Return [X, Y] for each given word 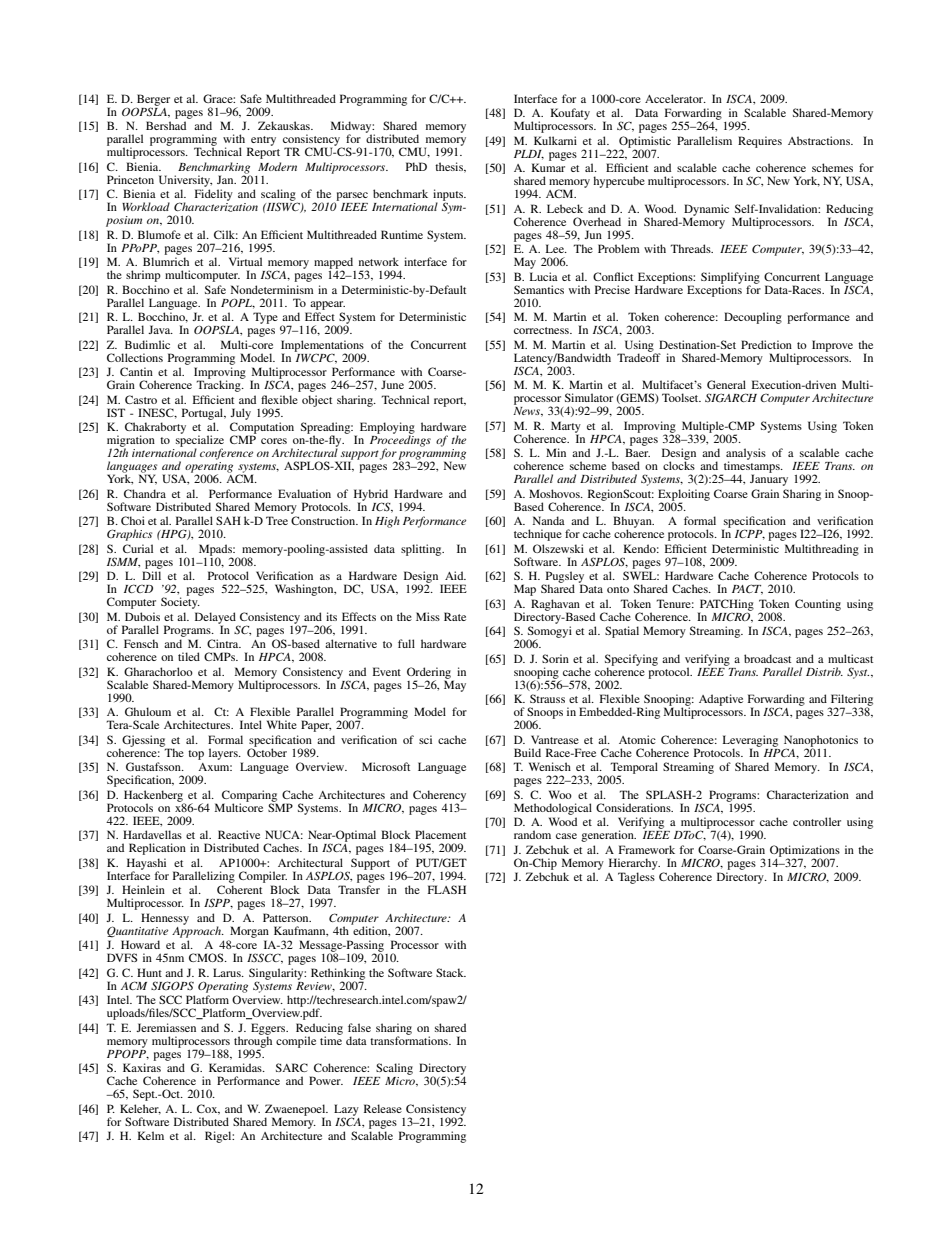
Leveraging [750, 742]
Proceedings [400, 441]
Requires [760, 142]
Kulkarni [555, 140]
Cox [208, 1109]
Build [527, 752]
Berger [153, 101]
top [196, 755]
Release [383, 1108]
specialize [200, 441]
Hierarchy [634, 864]
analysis [746, 455]
